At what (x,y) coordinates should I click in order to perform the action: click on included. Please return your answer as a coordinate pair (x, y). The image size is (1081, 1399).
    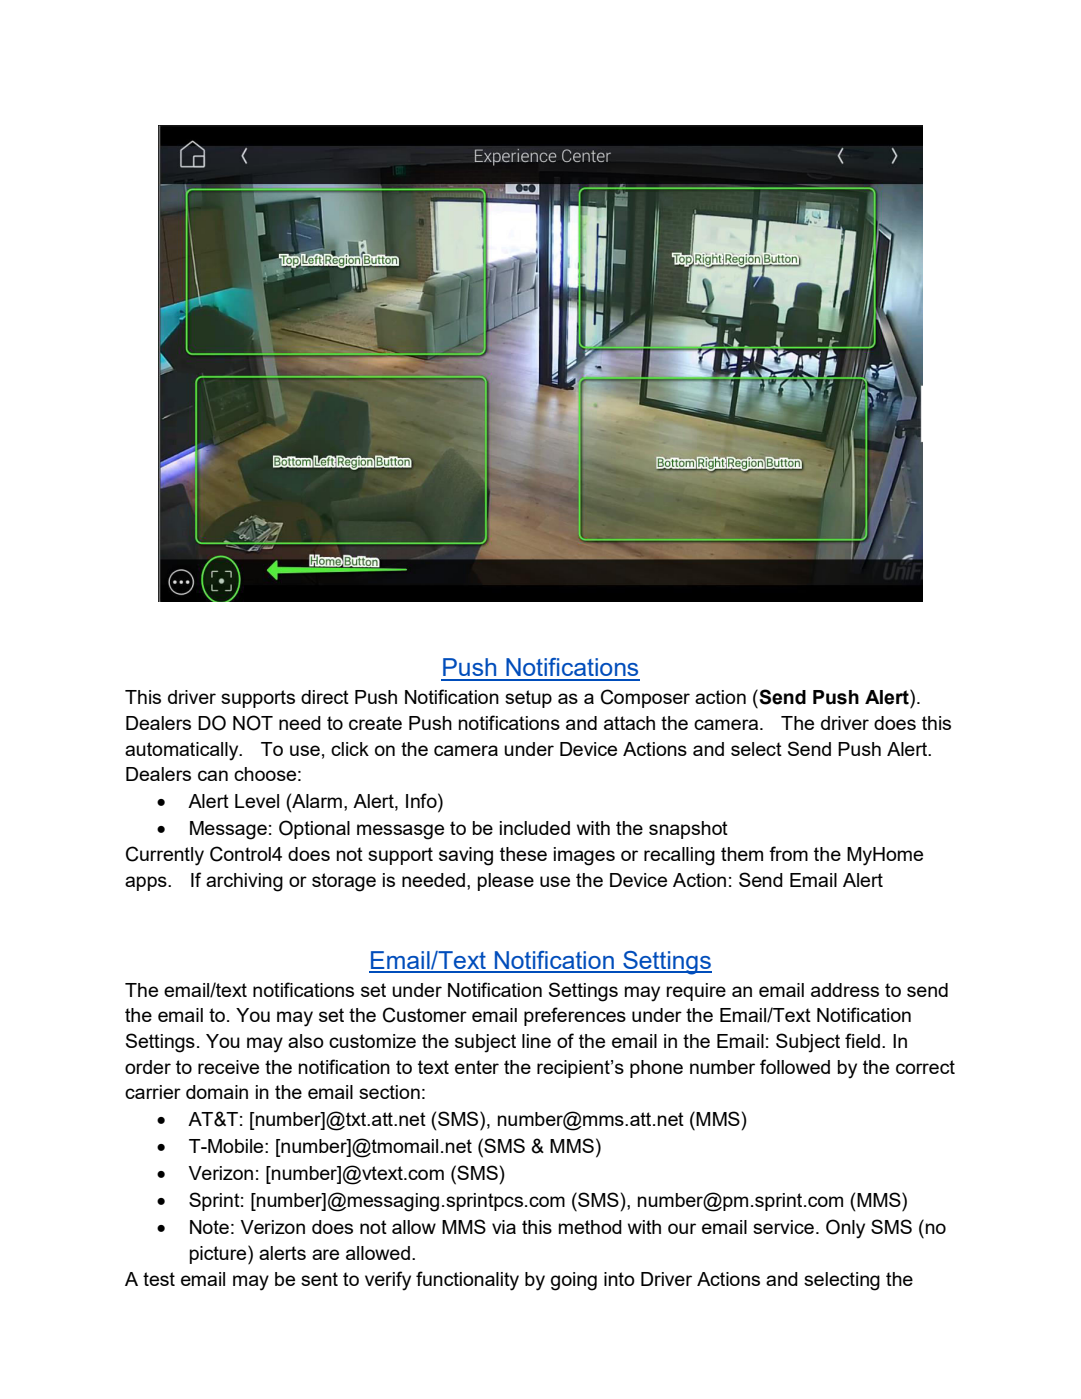
    Looking at the image, I should click on (535, 828).
